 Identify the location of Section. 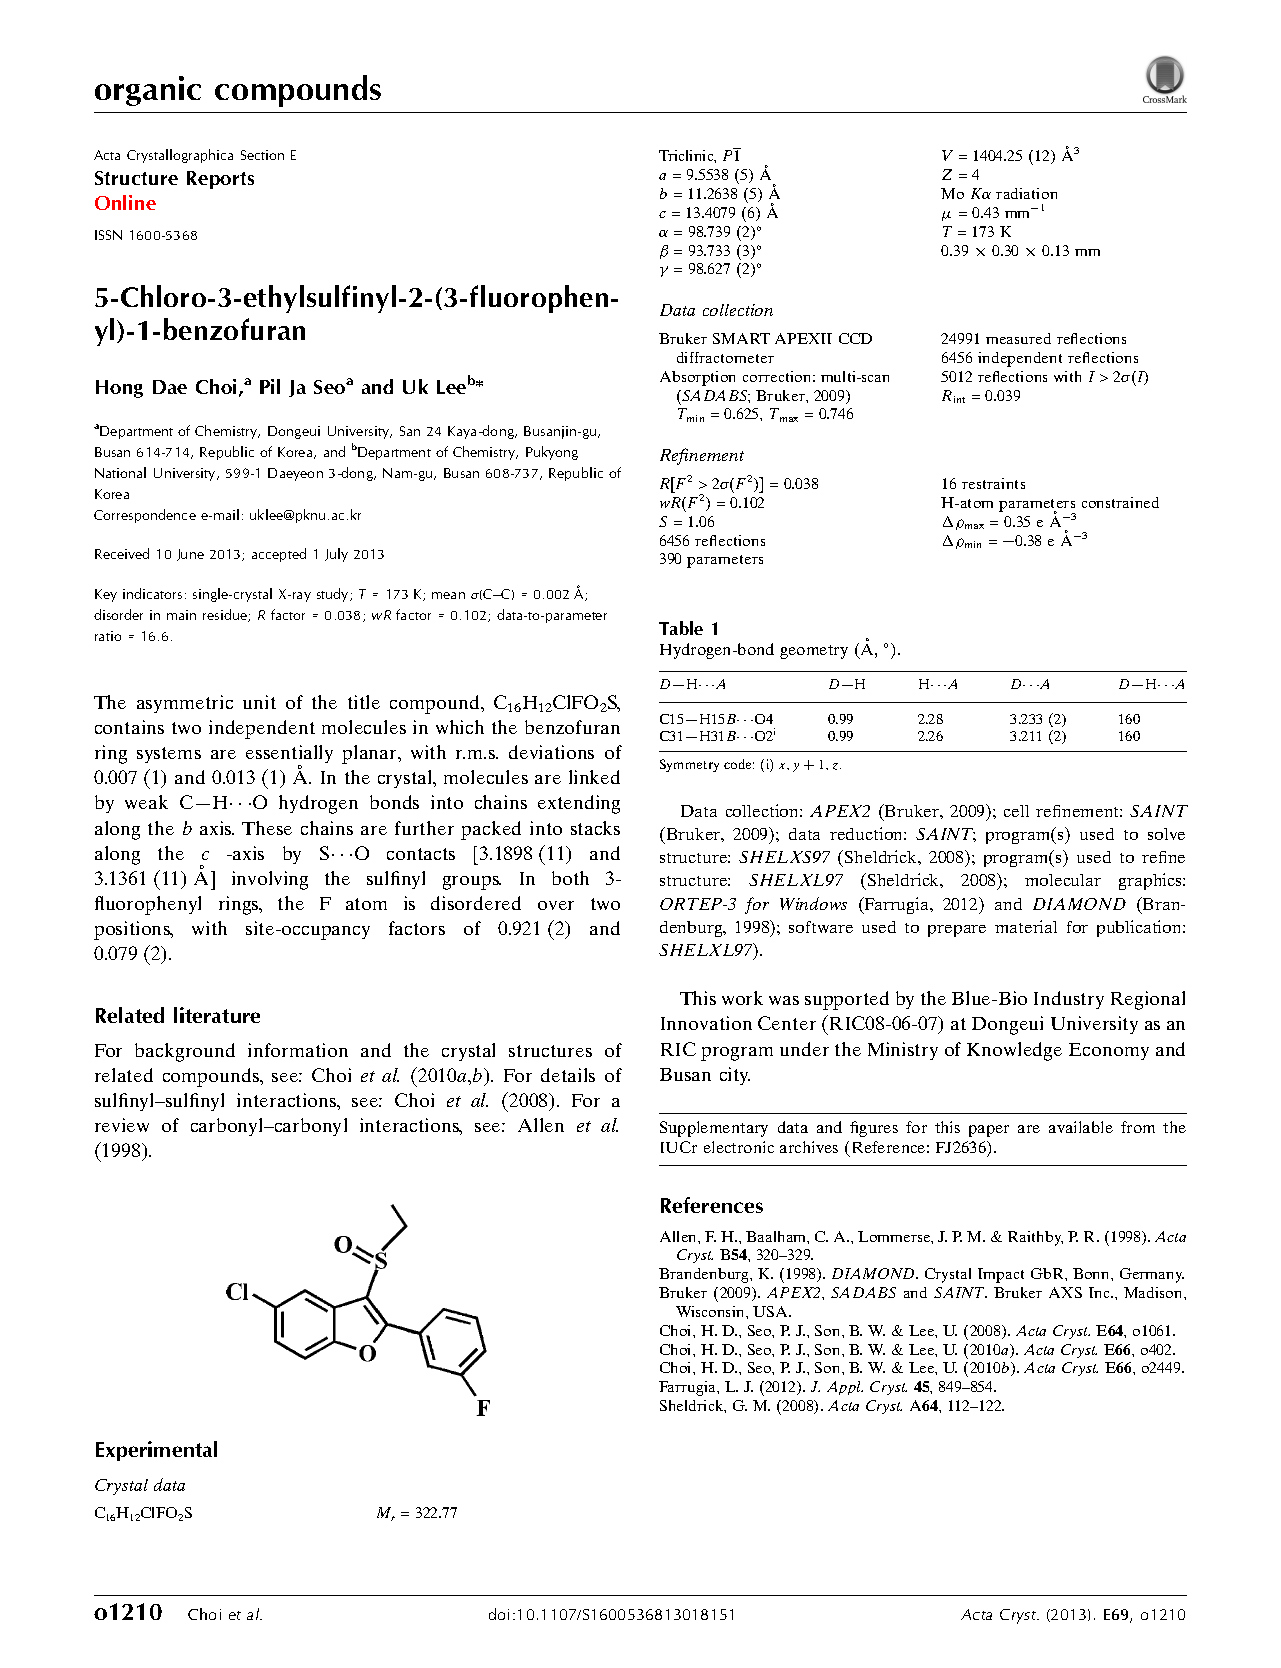
(262, 155).
